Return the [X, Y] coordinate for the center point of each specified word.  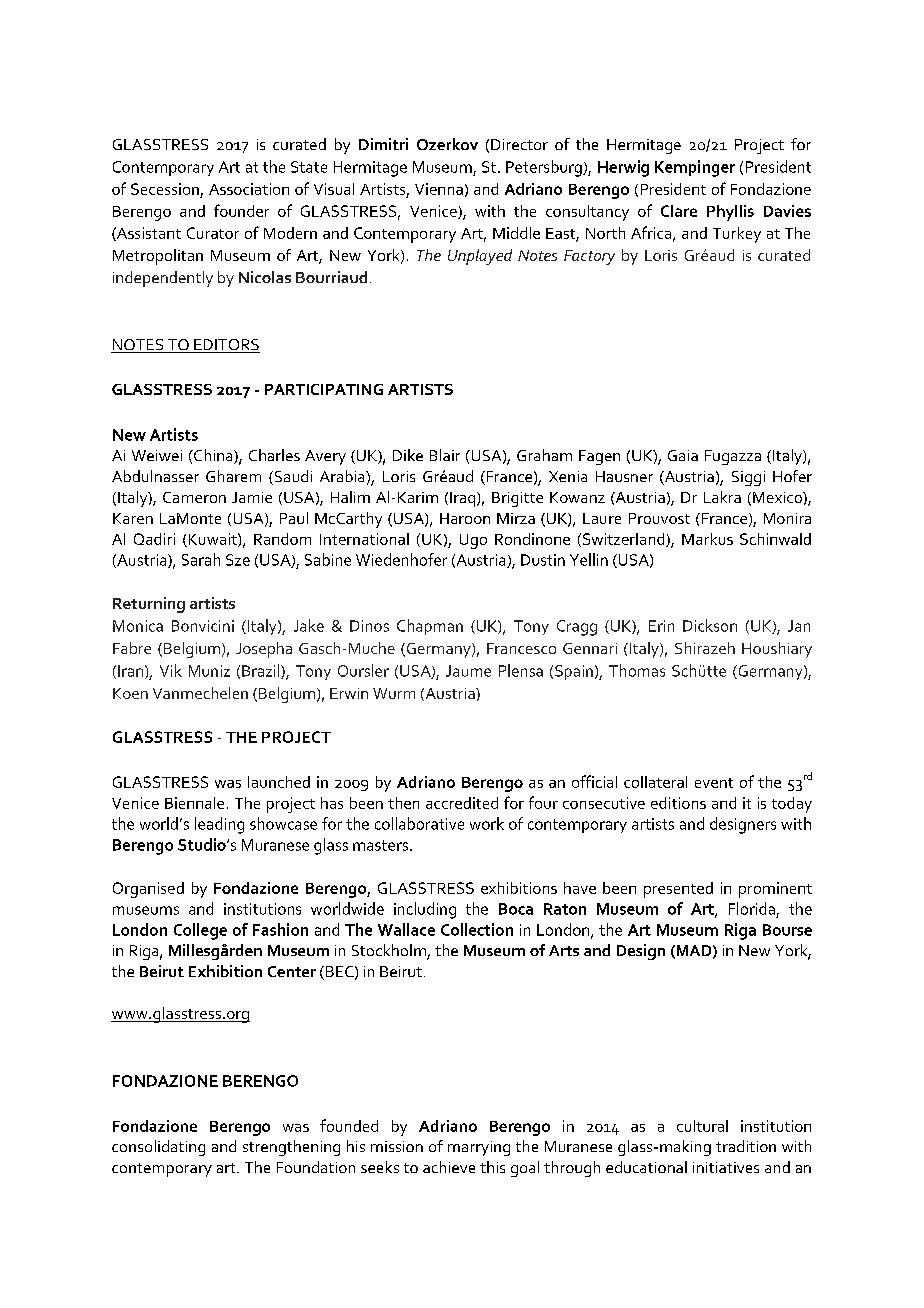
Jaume [468, 671]
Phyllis [730, 213]
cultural [702, 1126]
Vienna [439, 189]
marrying [479, 1148]
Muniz [209, 671]
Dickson [710, 625]
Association [249, 189]
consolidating [158, 1148]
